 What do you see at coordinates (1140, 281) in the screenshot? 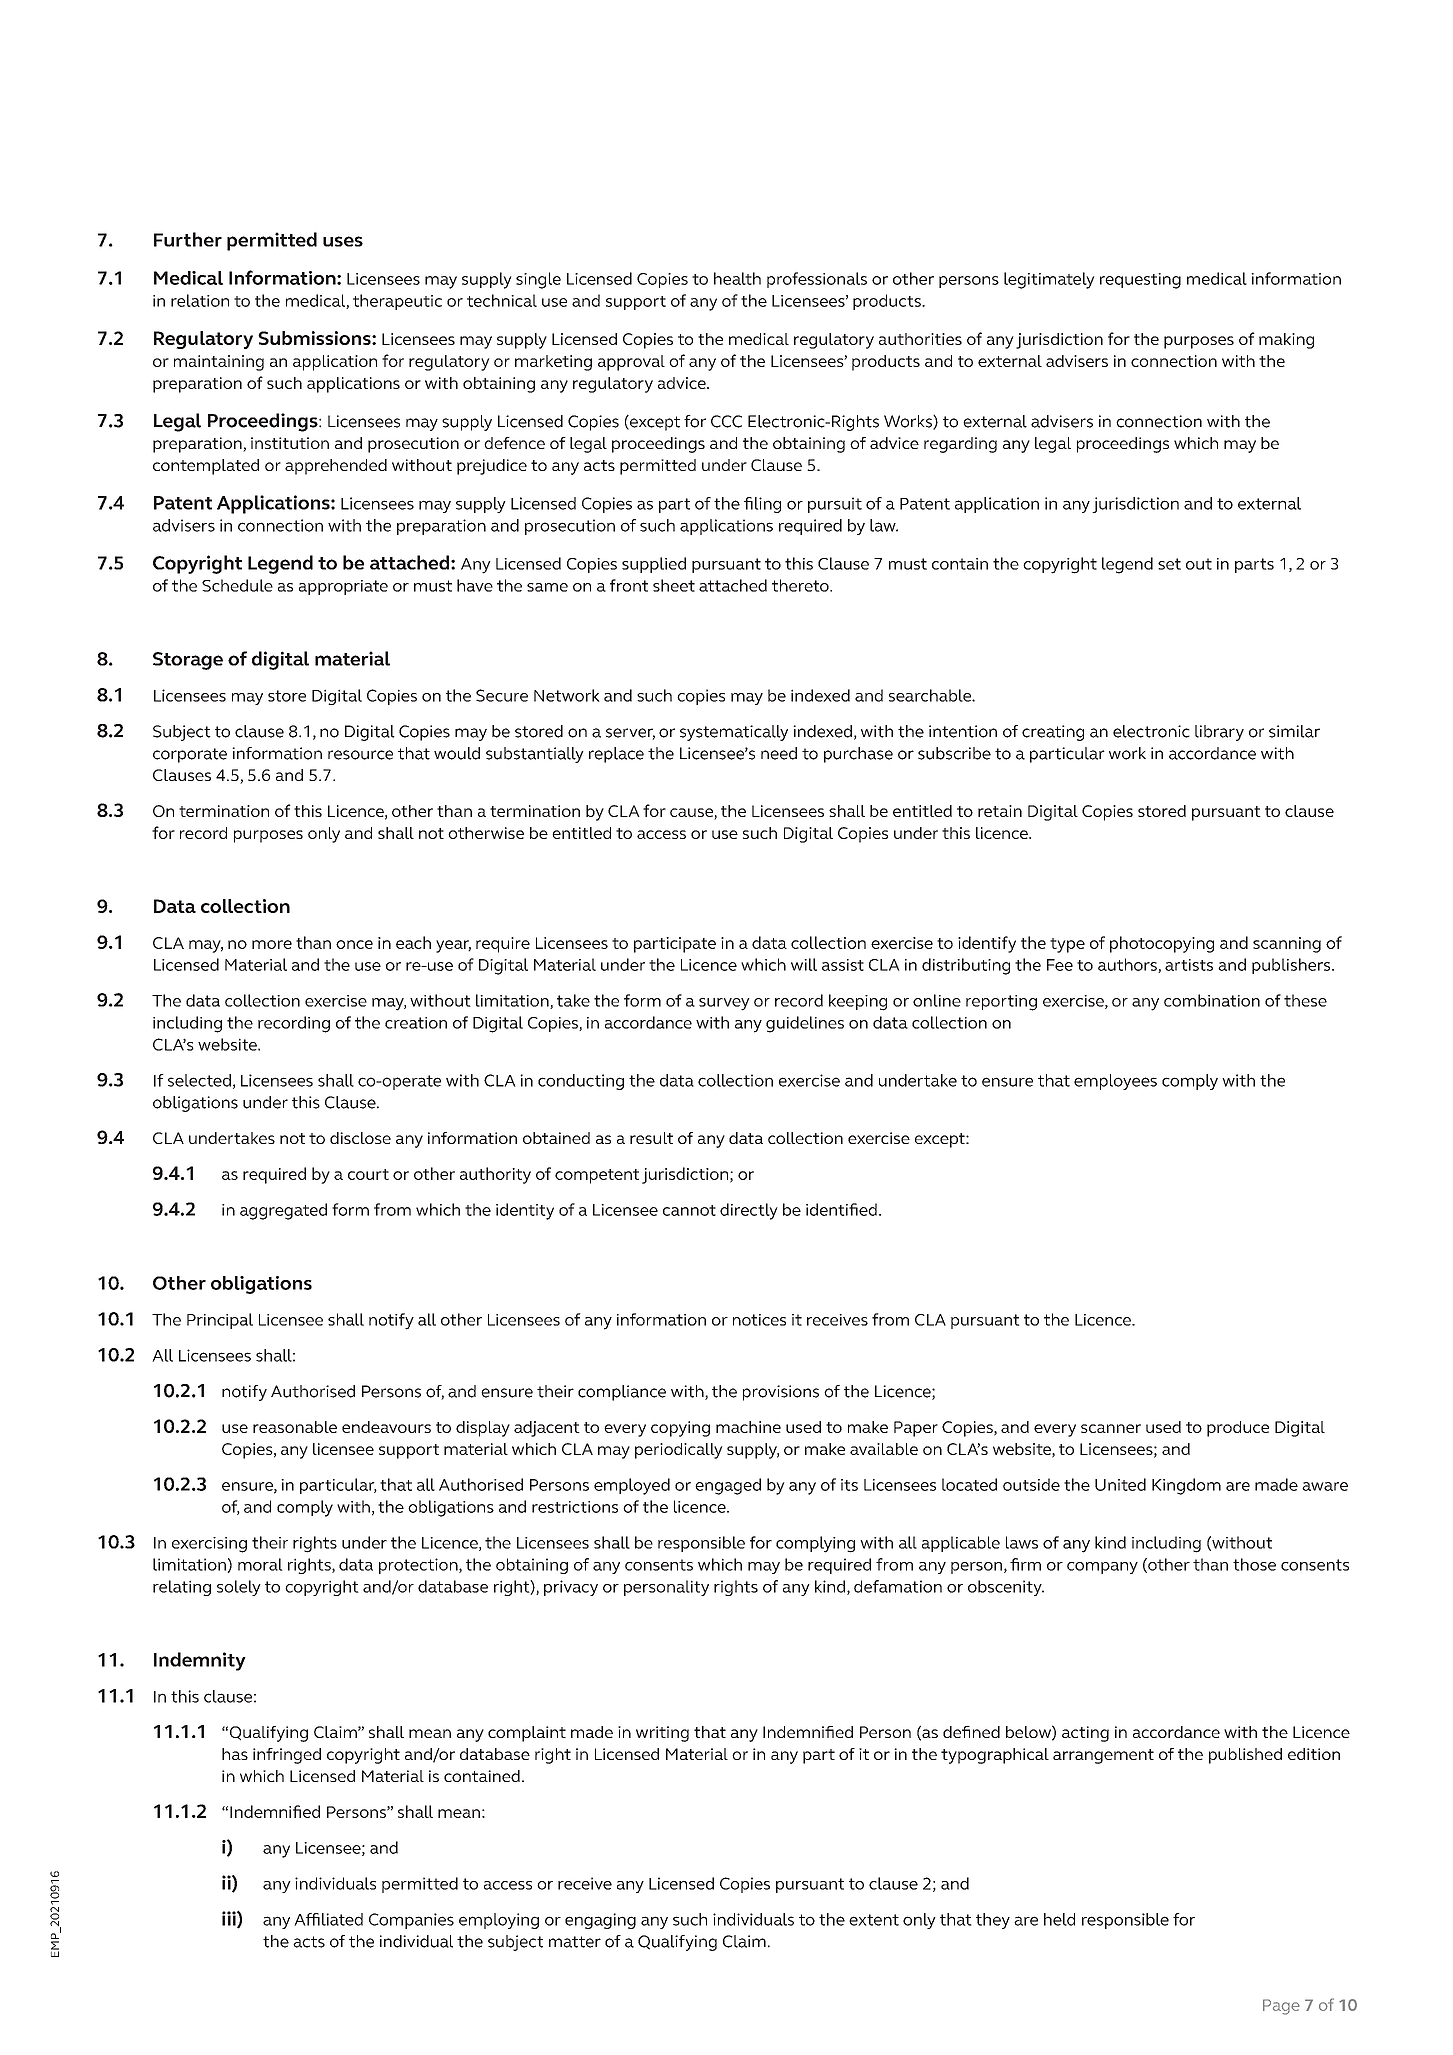
I see `requesting` at bounding box center [1140, 281].
